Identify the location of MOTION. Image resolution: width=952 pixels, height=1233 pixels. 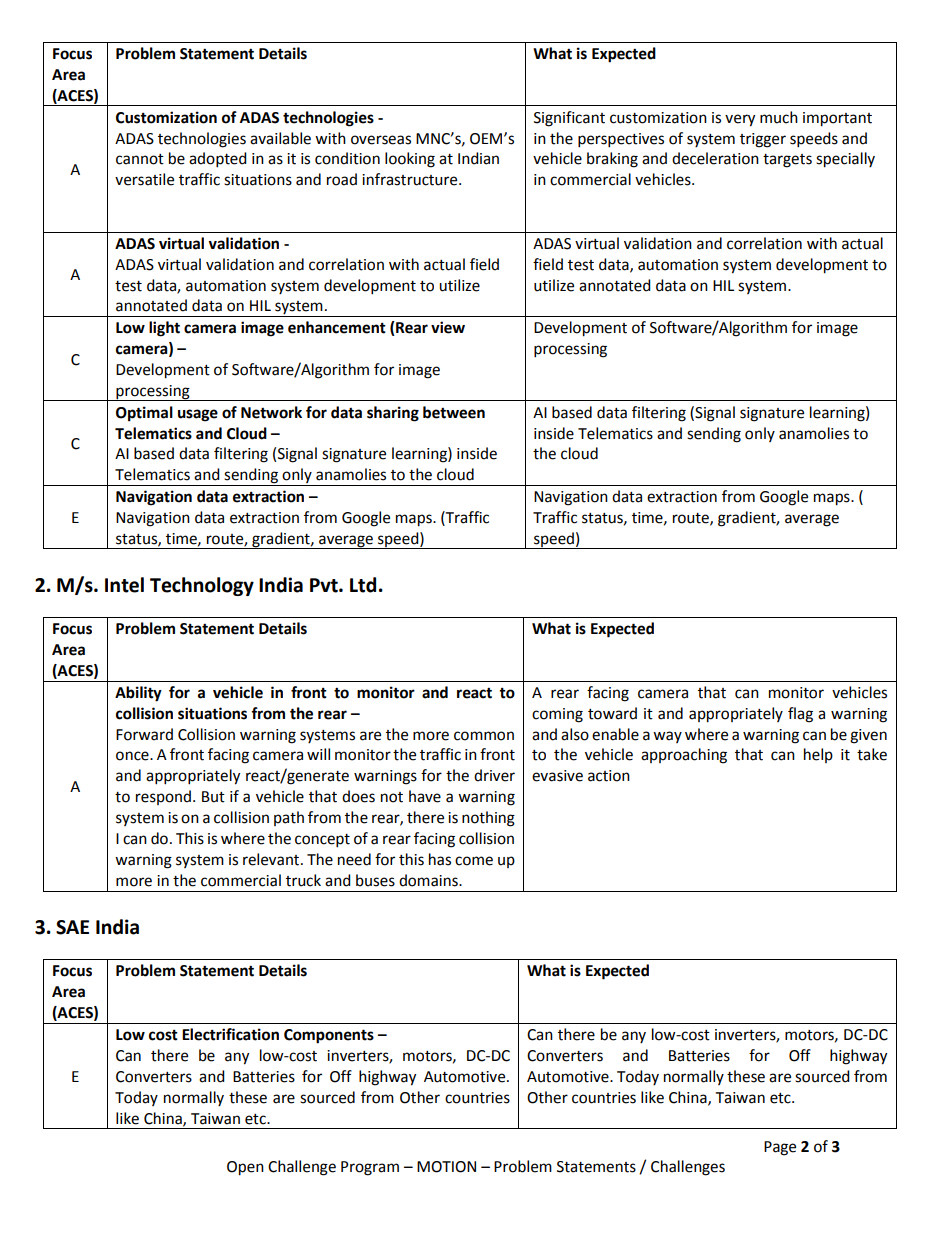
(446, 1167).
